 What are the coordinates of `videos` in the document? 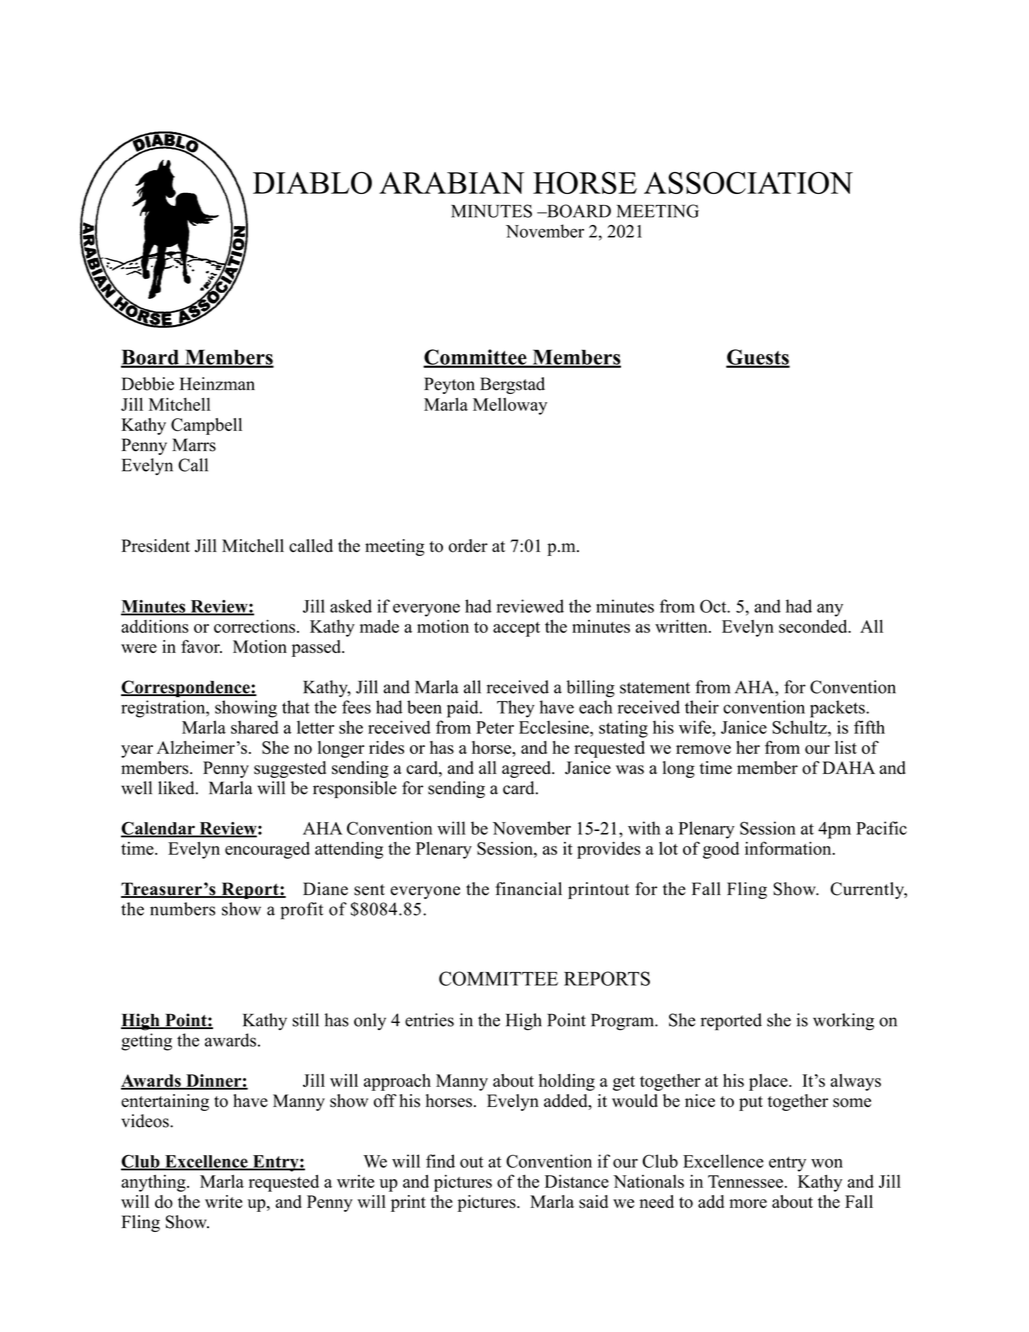 It's located at (146, 1121).
